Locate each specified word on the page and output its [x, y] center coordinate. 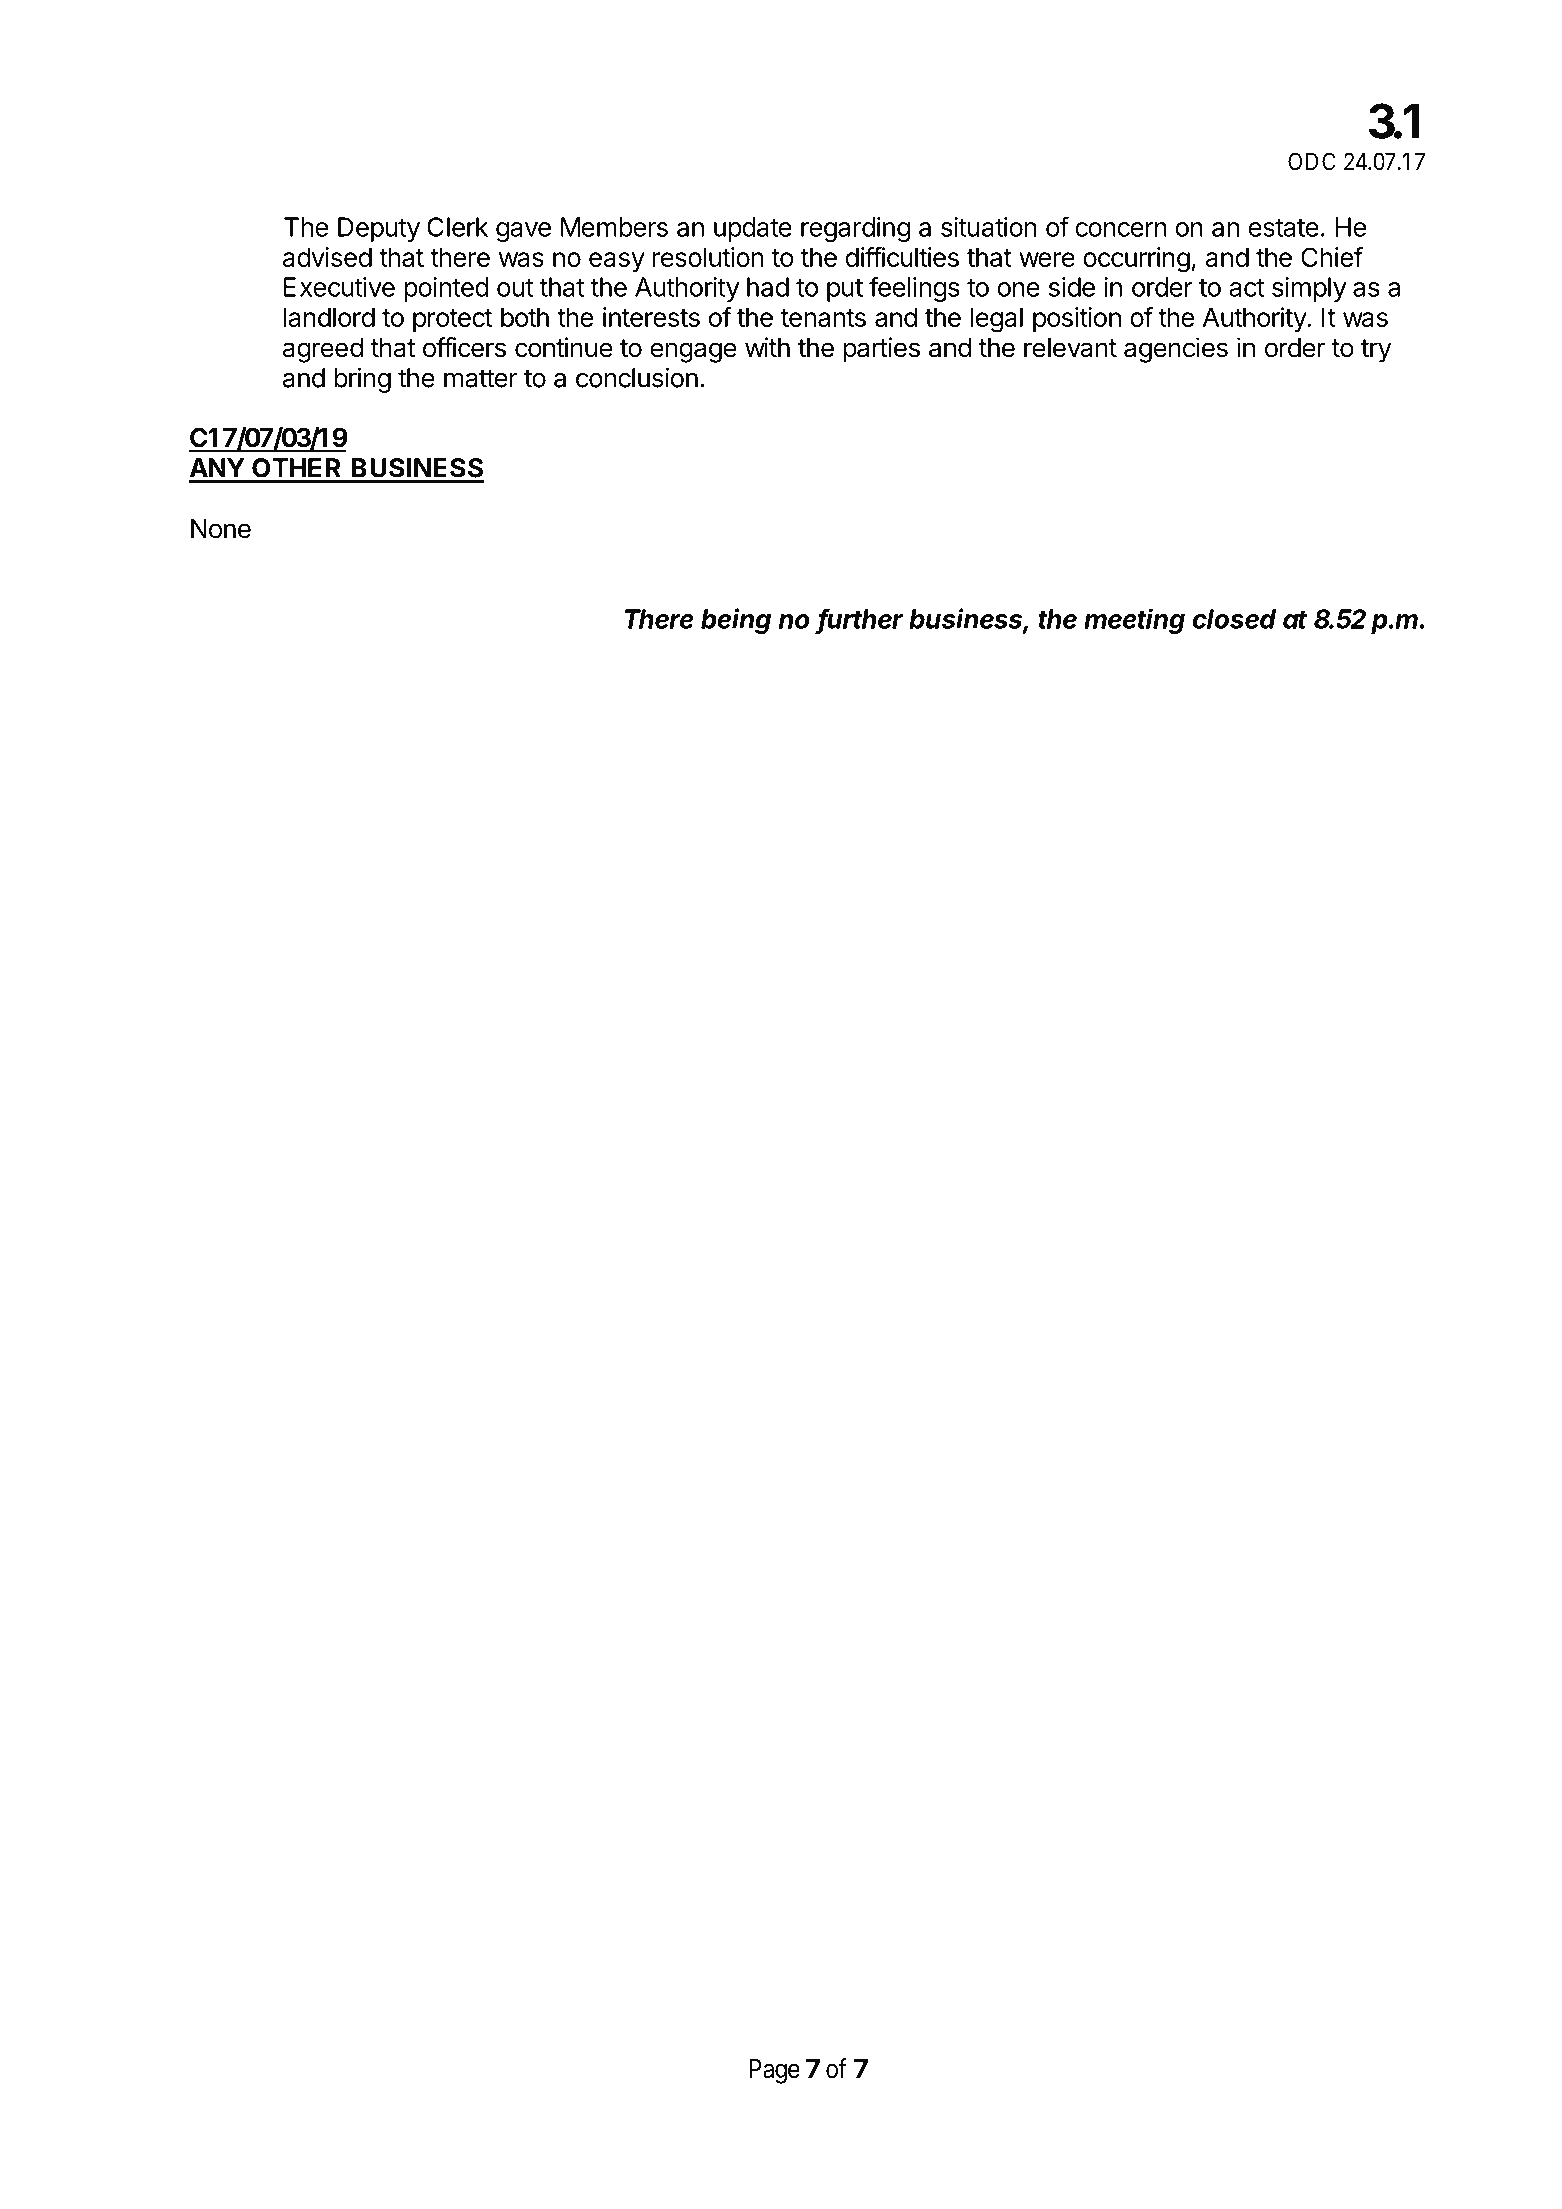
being [736, 621]
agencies [1176, 350]
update [753, 229]
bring [362, 380]
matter [481, 378]
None [221, 529]
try [1376, 351]
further [860, 619]
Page [774, 2071]
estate [1284, 228]
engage [693, 352]
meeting [1134, 621]
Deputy [379, 229]
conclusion [637, 377]
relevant [1070, 348]
